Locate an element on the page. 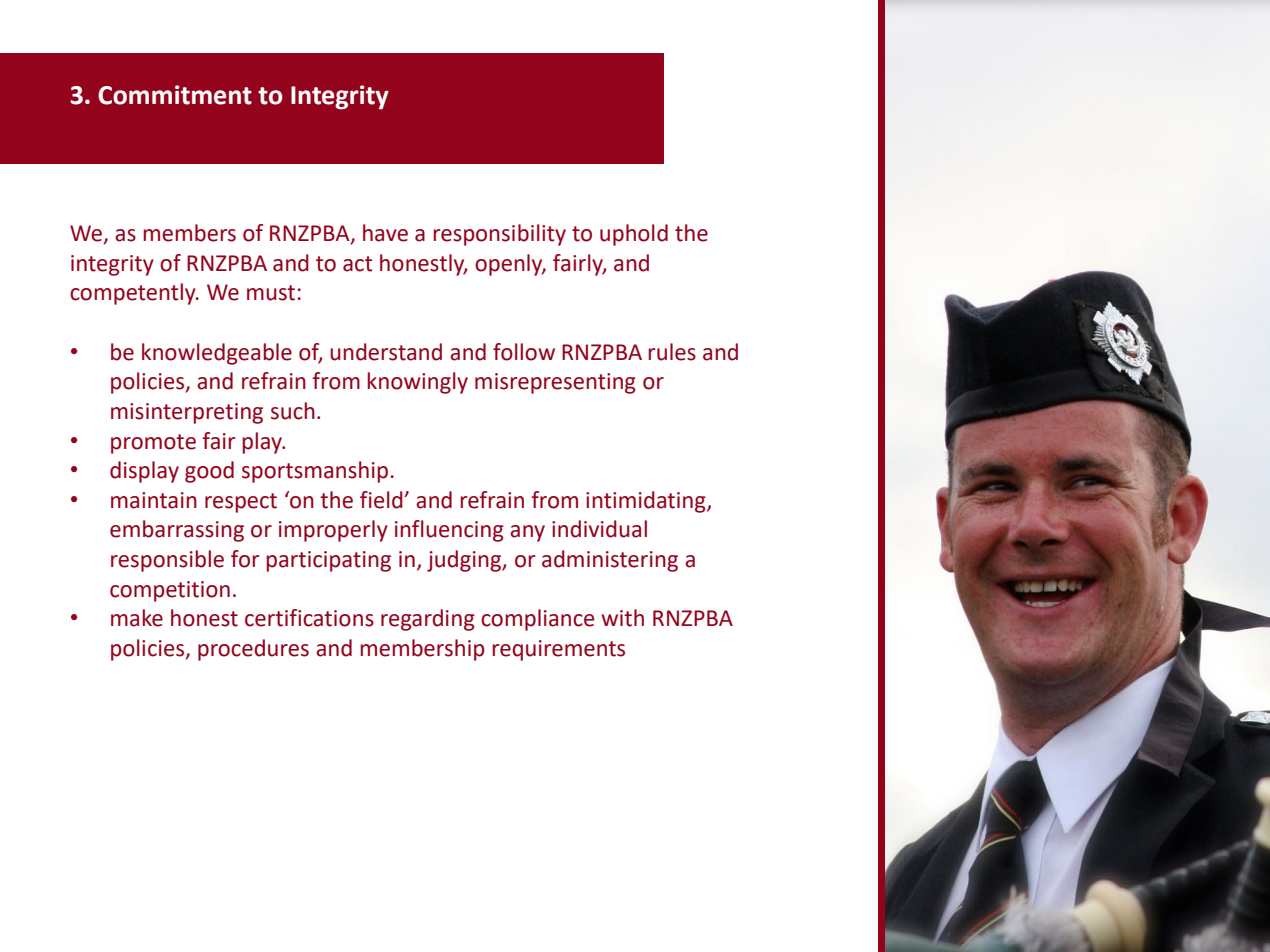 This page has height=952, width=1270. knowledgeable is located at coordinates (217, 354).
